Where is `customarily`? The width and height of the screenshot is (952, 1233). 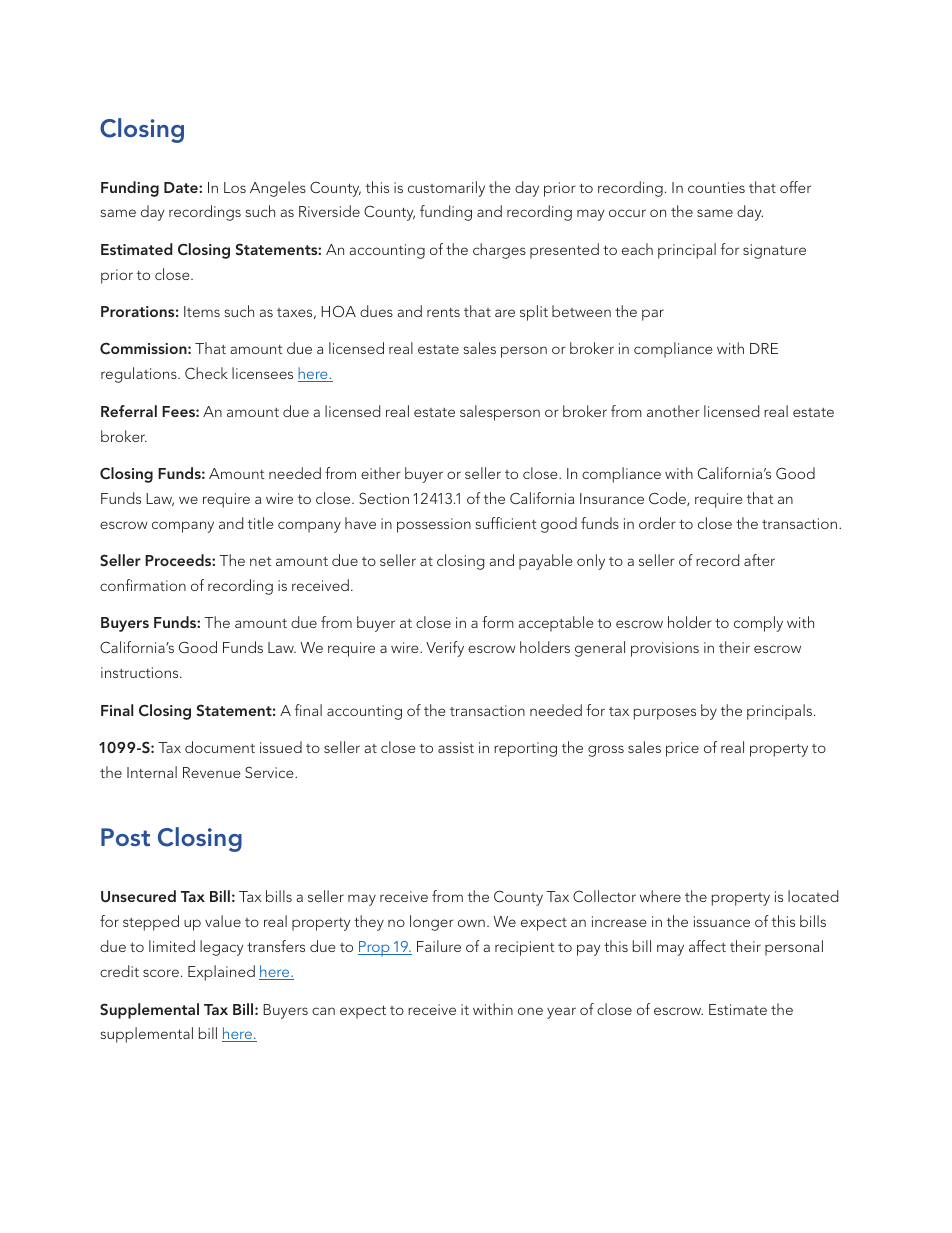
customarily is located at coordinates (446, 189).
